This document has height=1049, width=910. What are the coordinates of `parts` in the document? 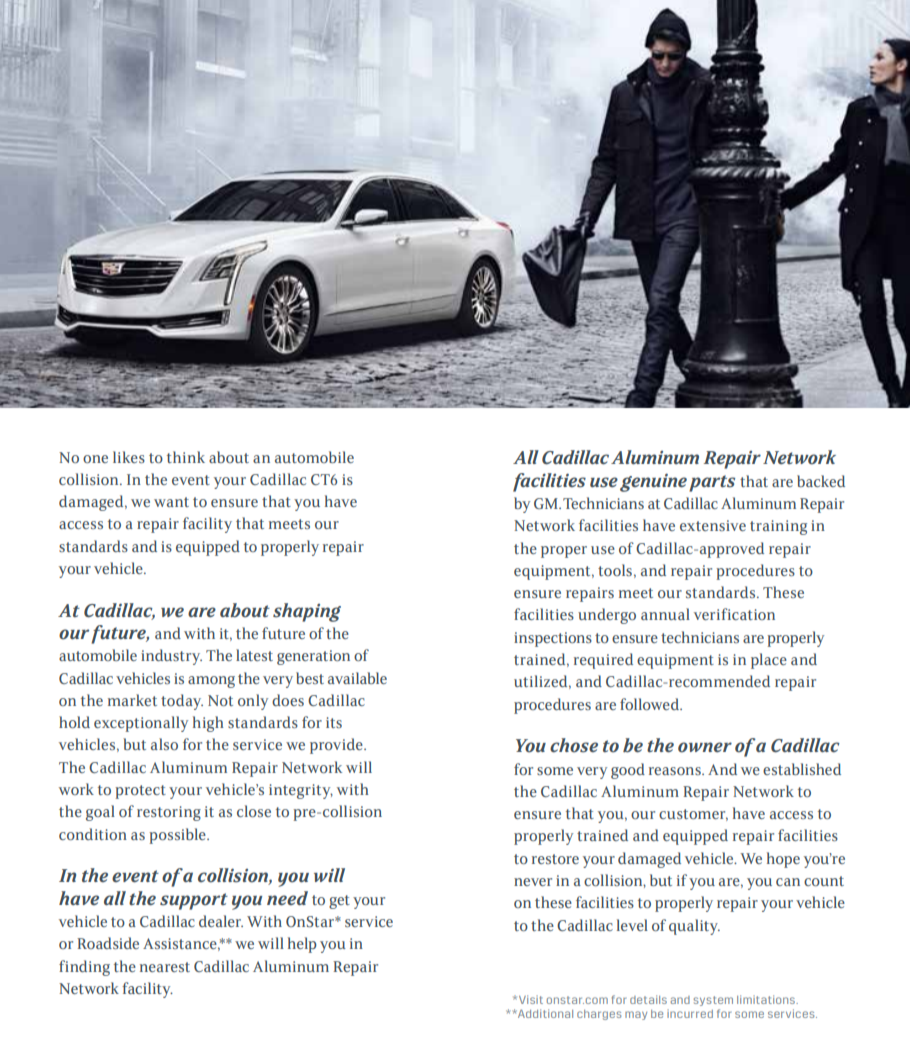 It's located at (712, 483).
